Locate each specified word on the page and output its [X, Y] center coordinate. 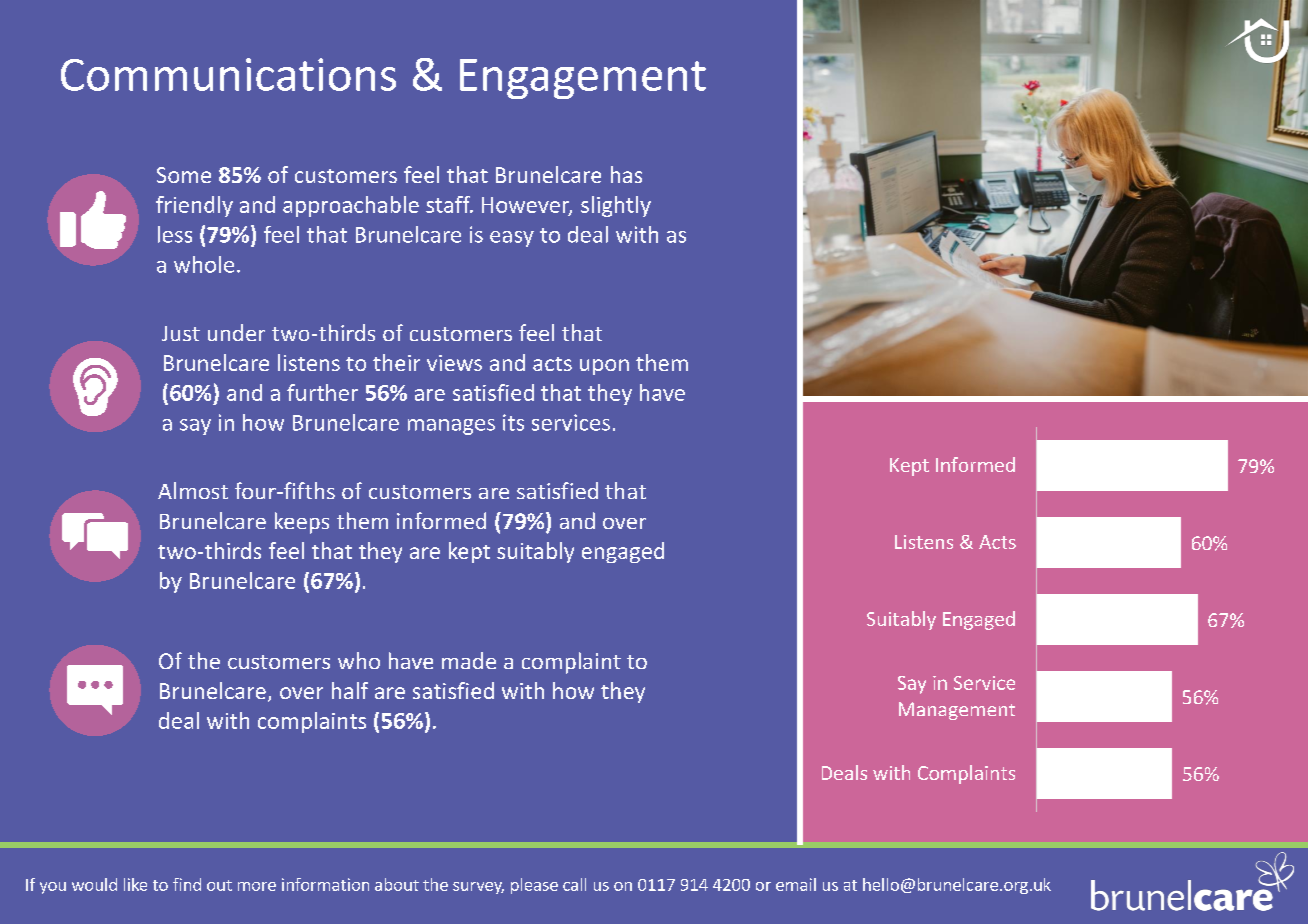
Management [957, 711]
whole [204, 264]
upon [604, 367]
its [513, 422]
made [469, 660]
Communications [228, 74]
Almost [193, 490]
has [626, 174]
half [350, 690]
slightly [616, 206]
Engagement [583, 79]
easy [512, 239]
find [187, 884]
